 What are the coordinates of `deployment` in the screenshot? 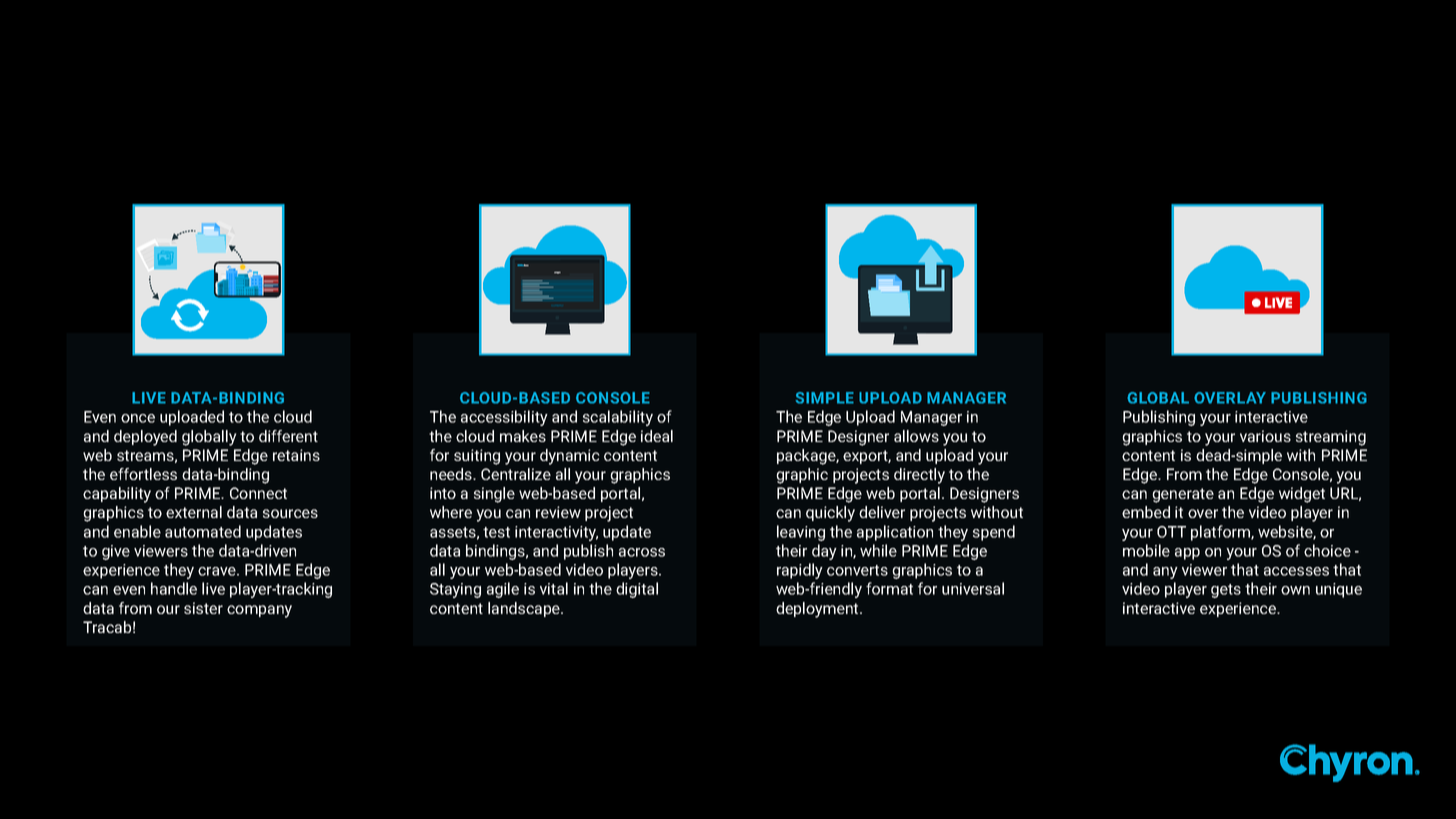 It's located at (818, 610).
